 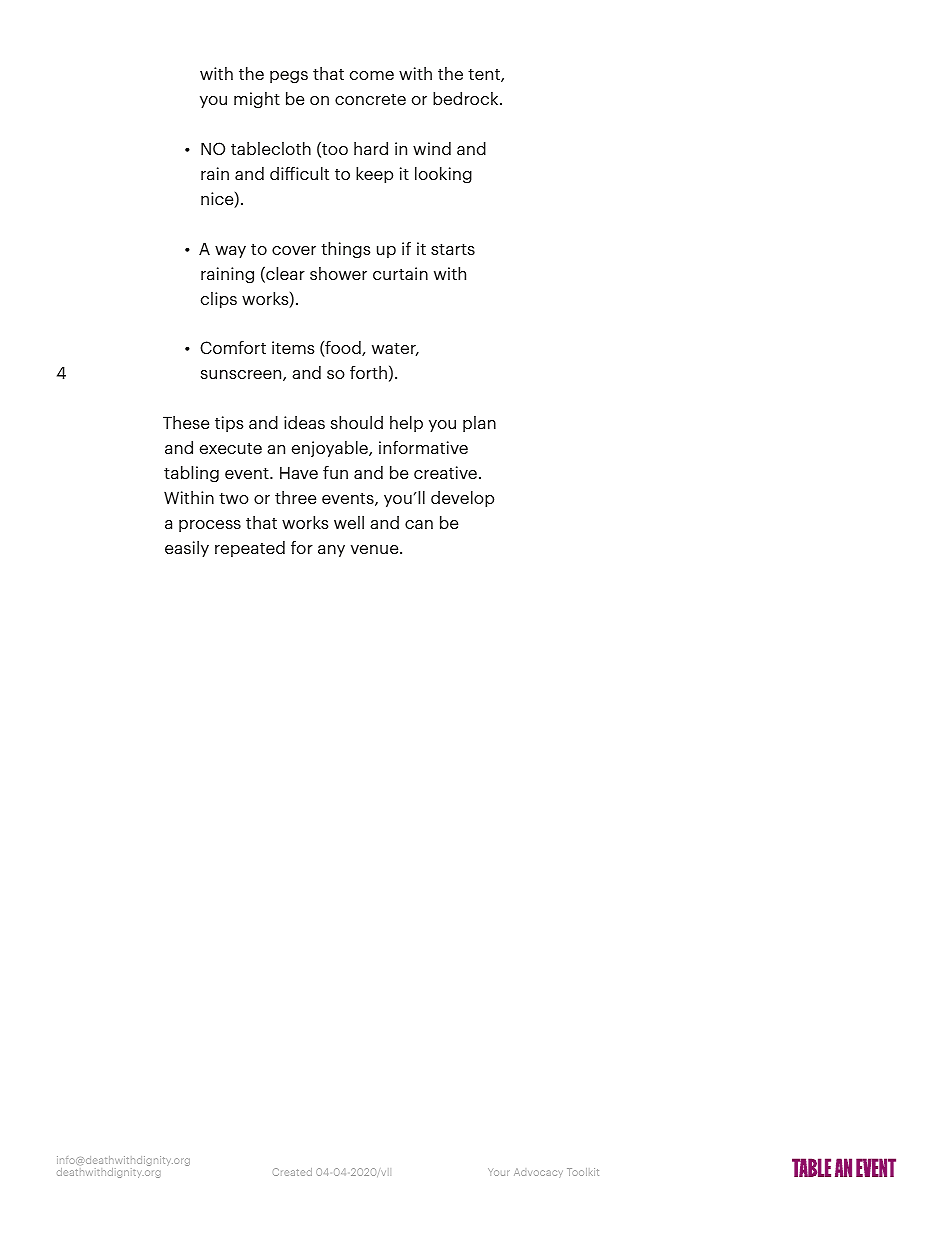 I want to click on develop, so click(x=462, y=498).
